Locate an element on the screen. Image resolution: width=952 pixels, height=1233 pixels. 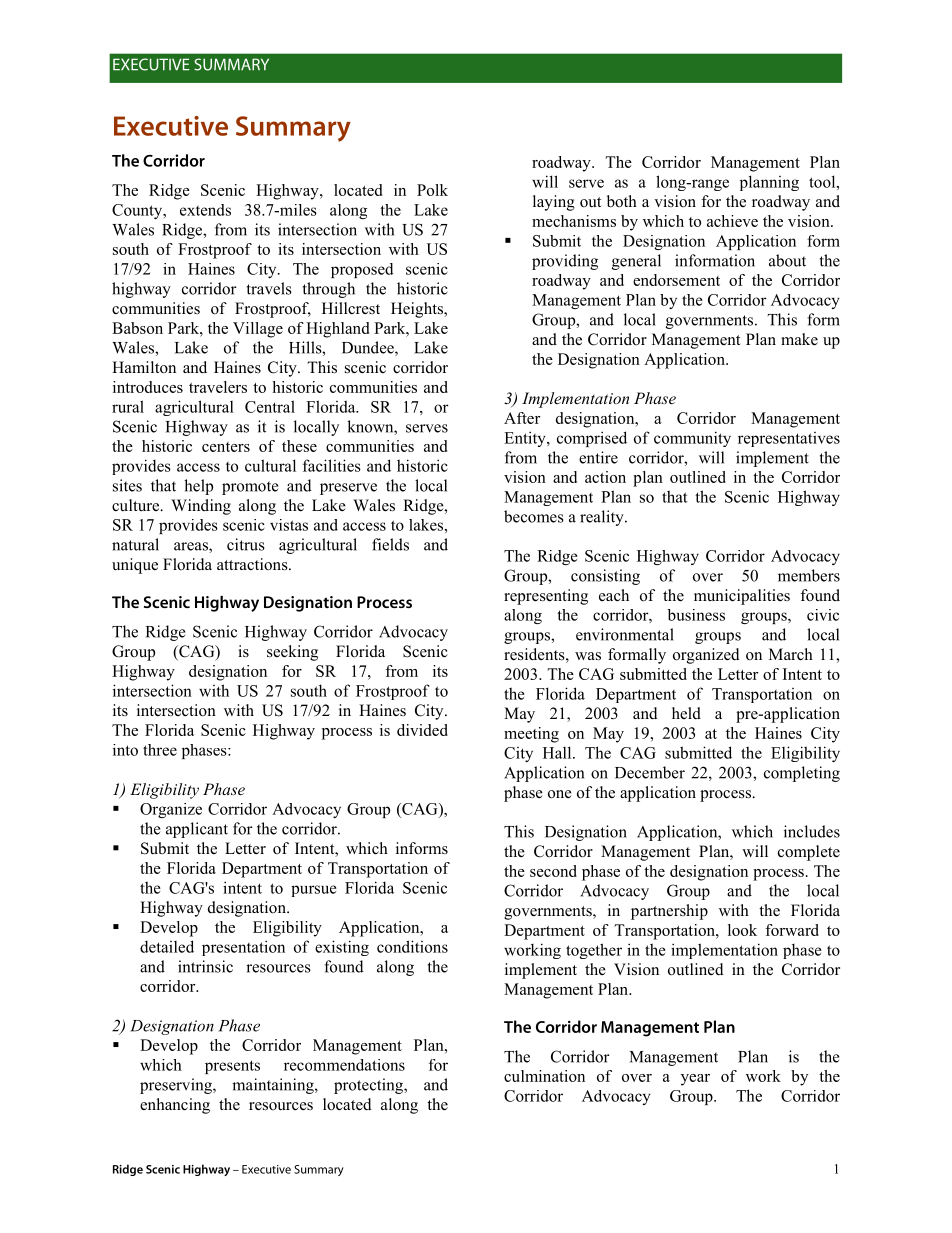
held is located at coordinates (686, 713).
